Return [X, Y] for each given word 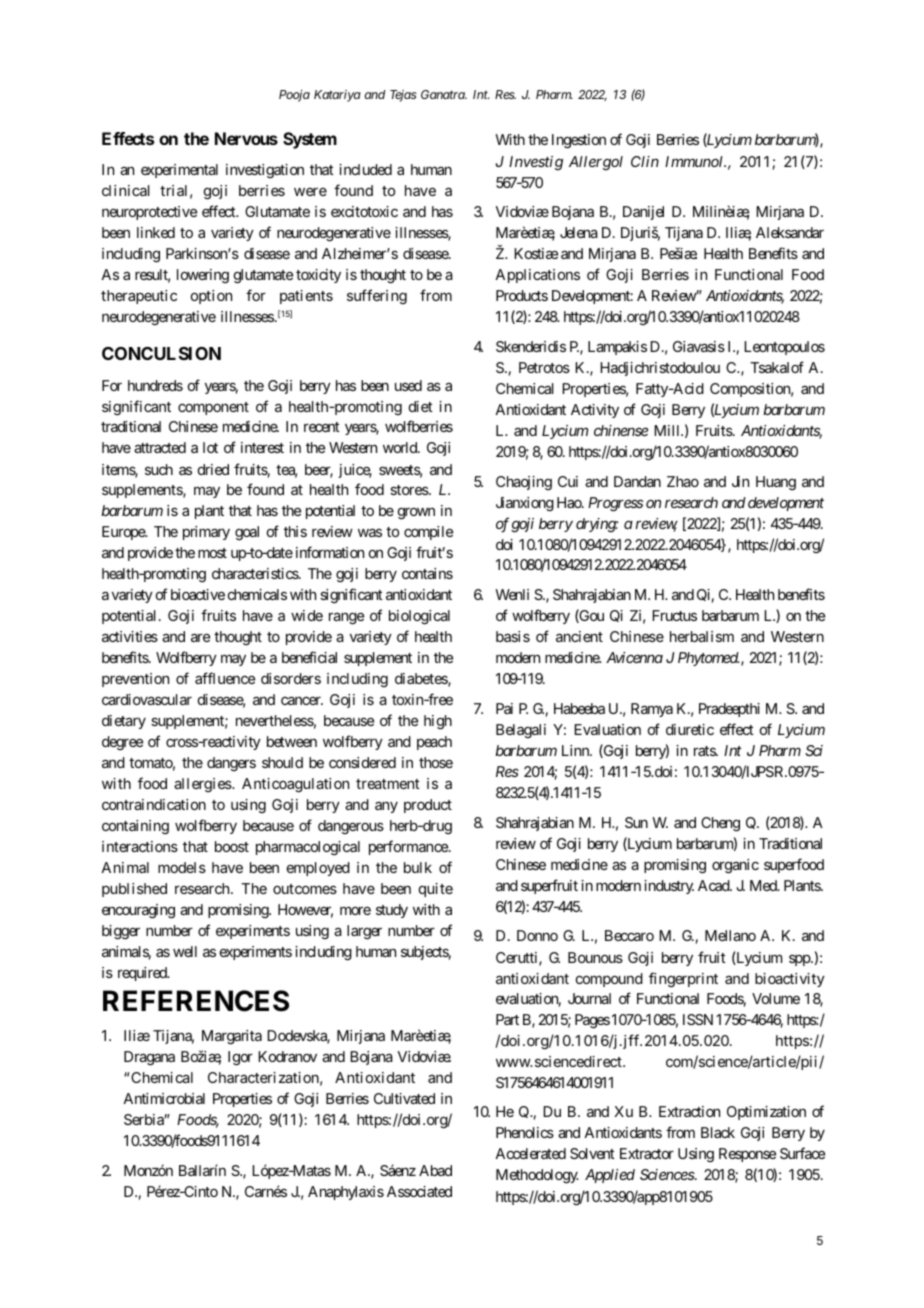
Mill [668, 430]
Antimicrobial [164, 1098]
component [213, 408]
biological [419, 617]
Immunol [695, 161]
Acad [714, 885]
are [200, 638]
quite [436, 890]
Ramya [652, 710]
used [408, 385]
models [182, 867]
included [365, 169]
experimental [179, 171]
